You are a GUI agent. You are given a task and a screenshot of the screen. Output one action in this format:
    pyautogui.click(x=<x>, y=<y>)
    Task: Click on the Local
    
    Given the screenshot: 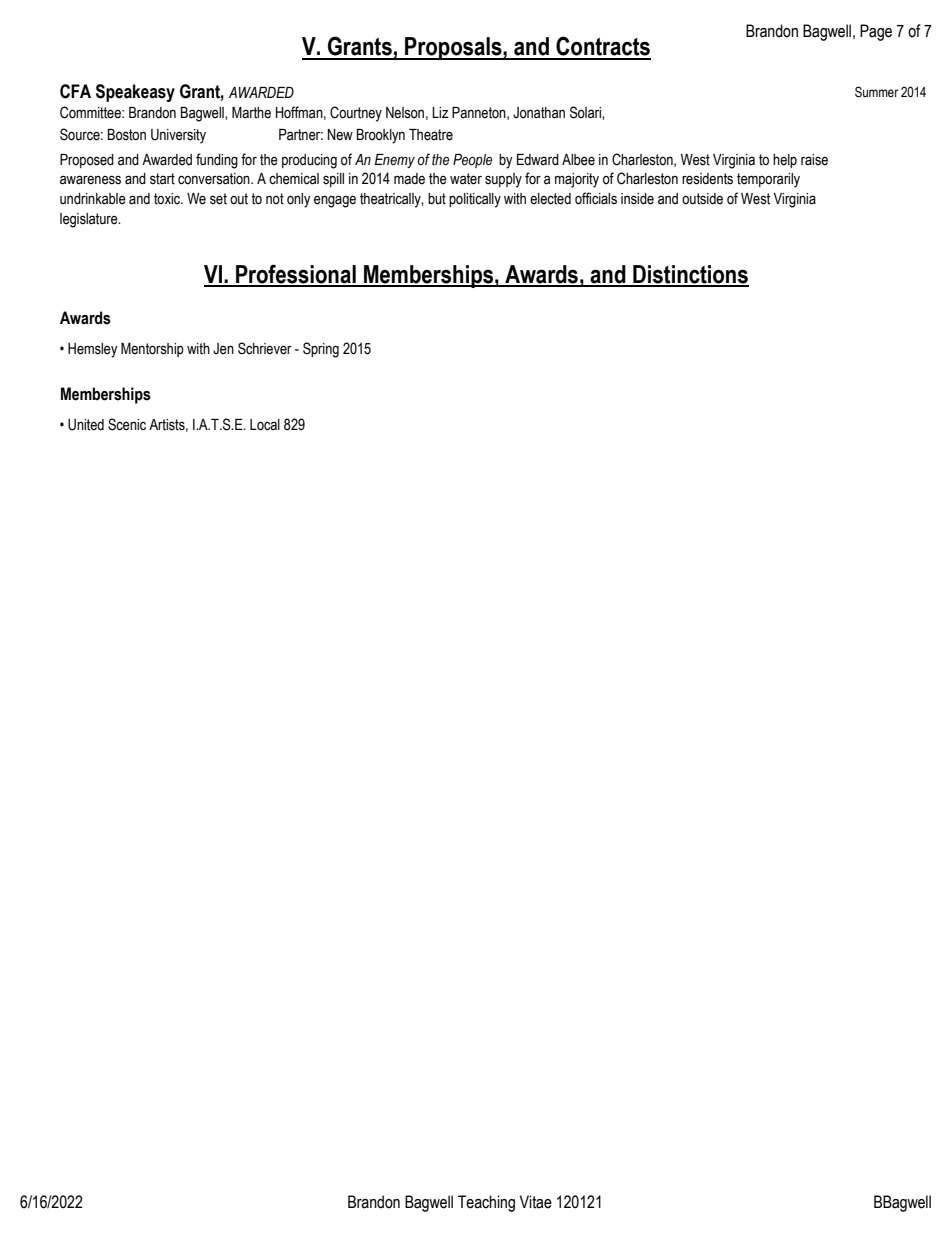 What is the action you would take?
    pyautogui.click(x=265, y=425)
